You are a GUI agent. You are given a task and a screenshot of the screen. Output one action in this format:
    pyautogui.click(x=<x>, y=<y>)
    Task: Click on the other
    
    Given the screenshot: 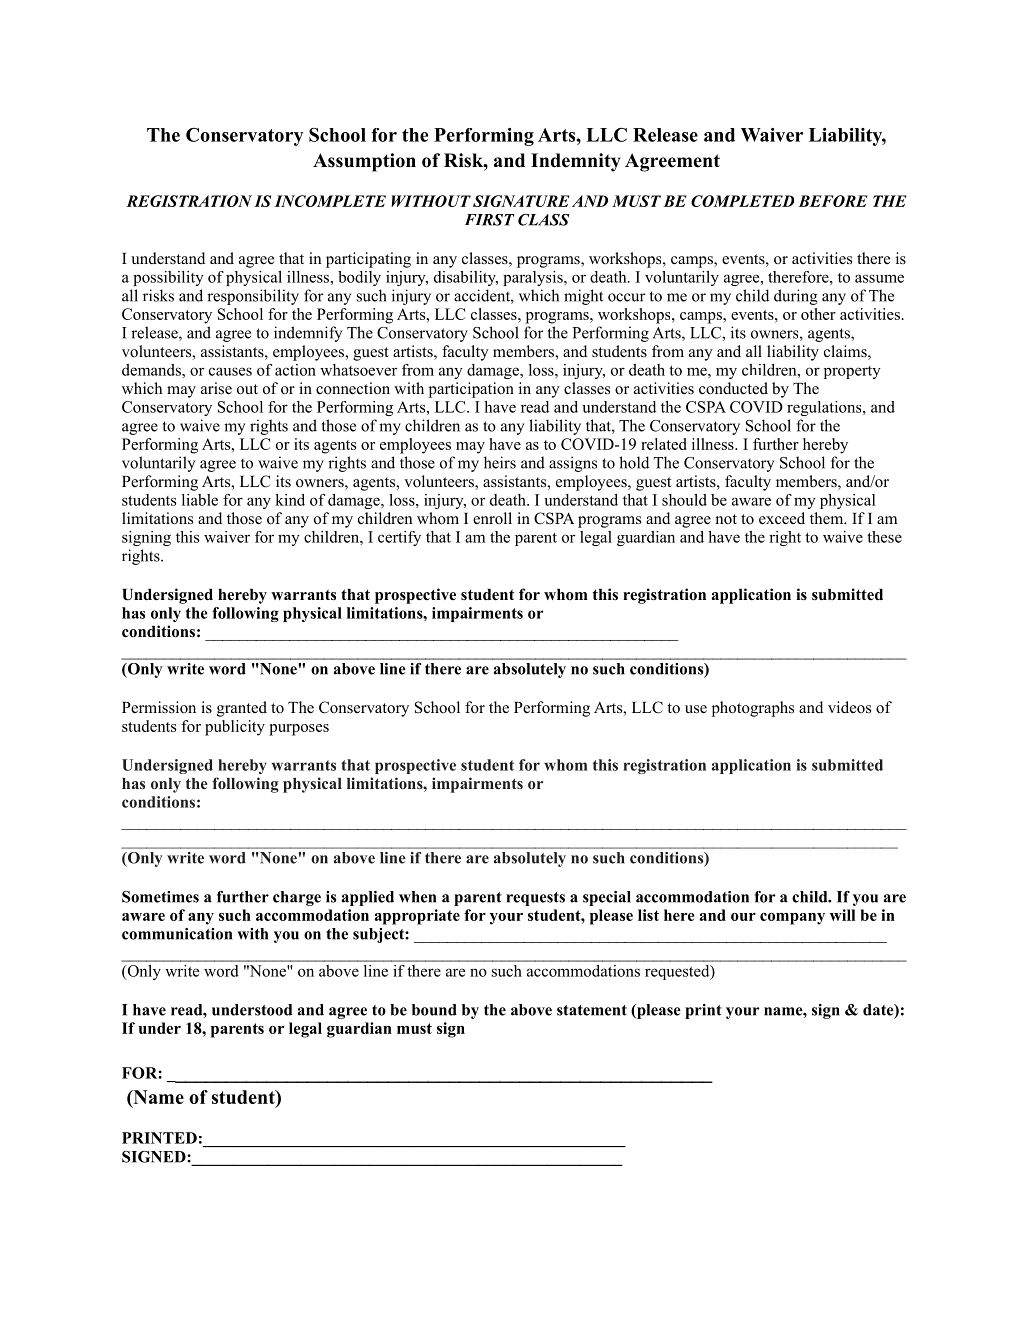 What is the action you would take?
    pyautogui.click(x=818, y=314)
